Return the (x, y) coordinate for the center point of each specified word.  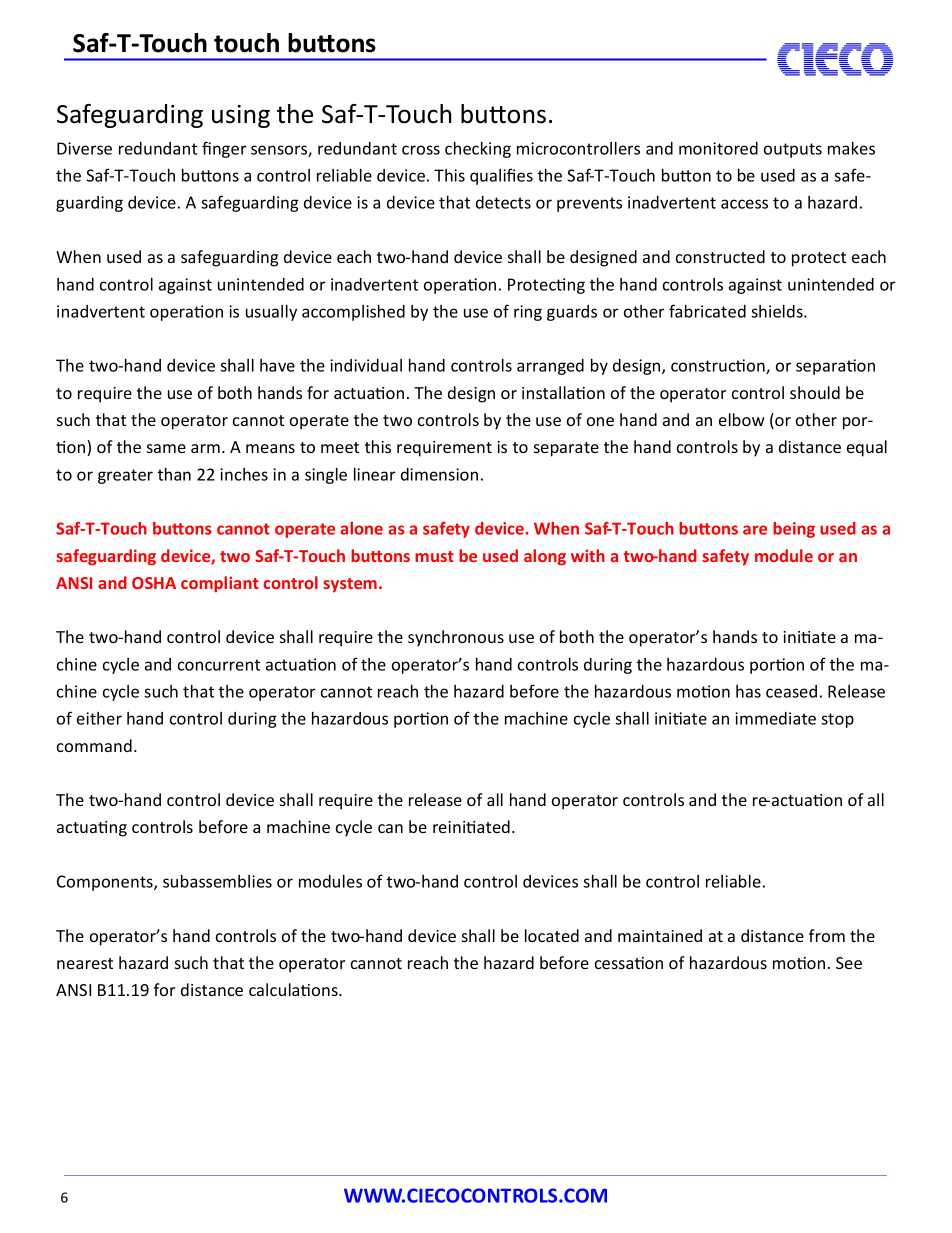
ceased (791, 691)
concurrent (219, 665)
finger (224, 149)
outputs (793, 150)
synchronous (456, 638)
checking (478, 150)
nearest (85, 963)
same (166, 448)
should (815, 392)
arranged (550, 367)
